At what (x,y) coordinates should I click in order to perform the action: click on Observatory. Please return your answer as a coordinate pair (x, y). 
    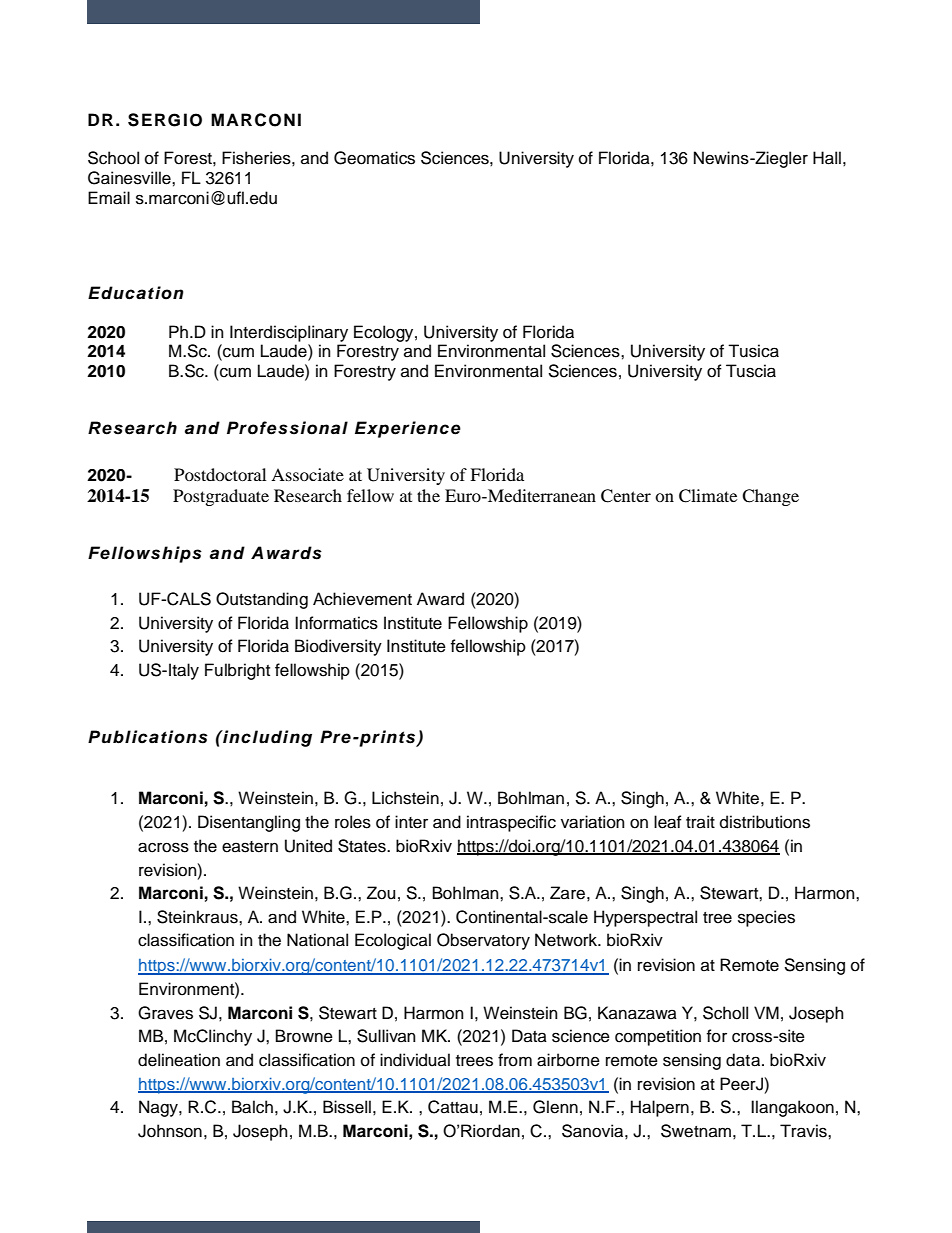
    Looking at the image, I should click on (483, 941).
